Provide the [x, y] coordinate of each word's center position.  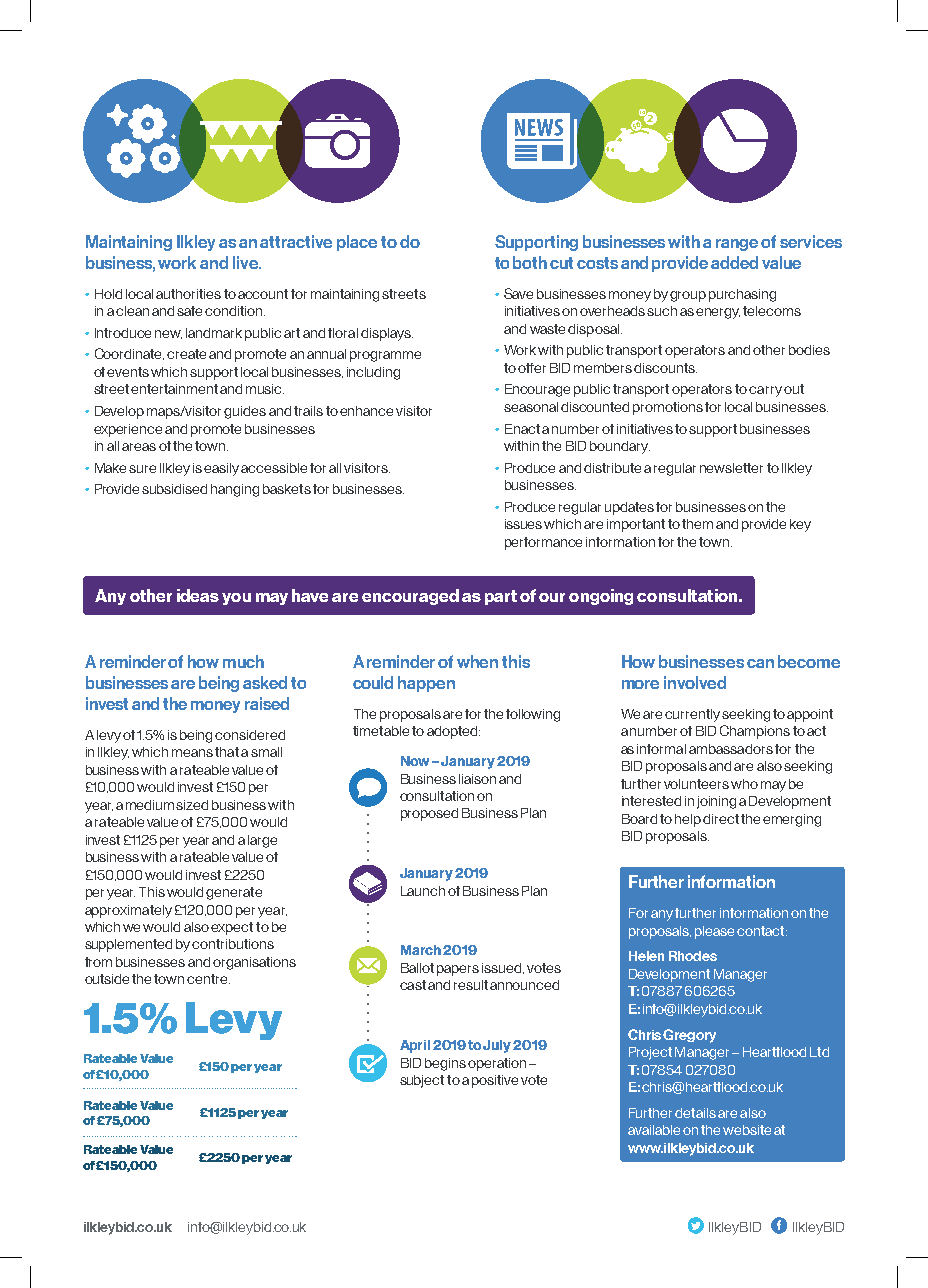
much [243, 661]
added [734, 262]
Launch [423, 891]
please [714, 932]
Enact [522, 429]
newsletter [731, 468]
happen [426, 684]
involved [695, 682]
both [530, 262]
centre [208, 979]
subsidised [174, 489]
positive [495, 1081]
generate [234, 893]
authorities [188, 294]
